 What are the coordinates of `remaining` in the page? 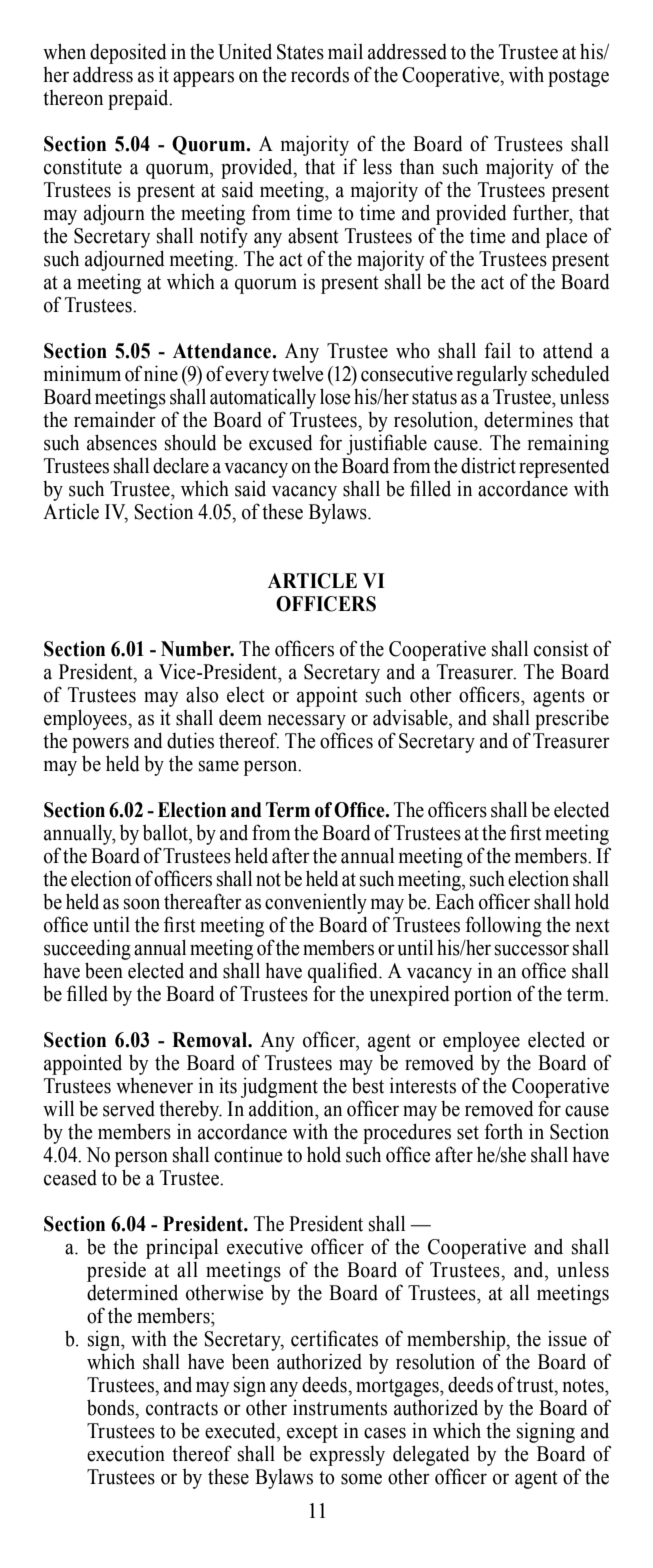 It's located at (568, 444).
